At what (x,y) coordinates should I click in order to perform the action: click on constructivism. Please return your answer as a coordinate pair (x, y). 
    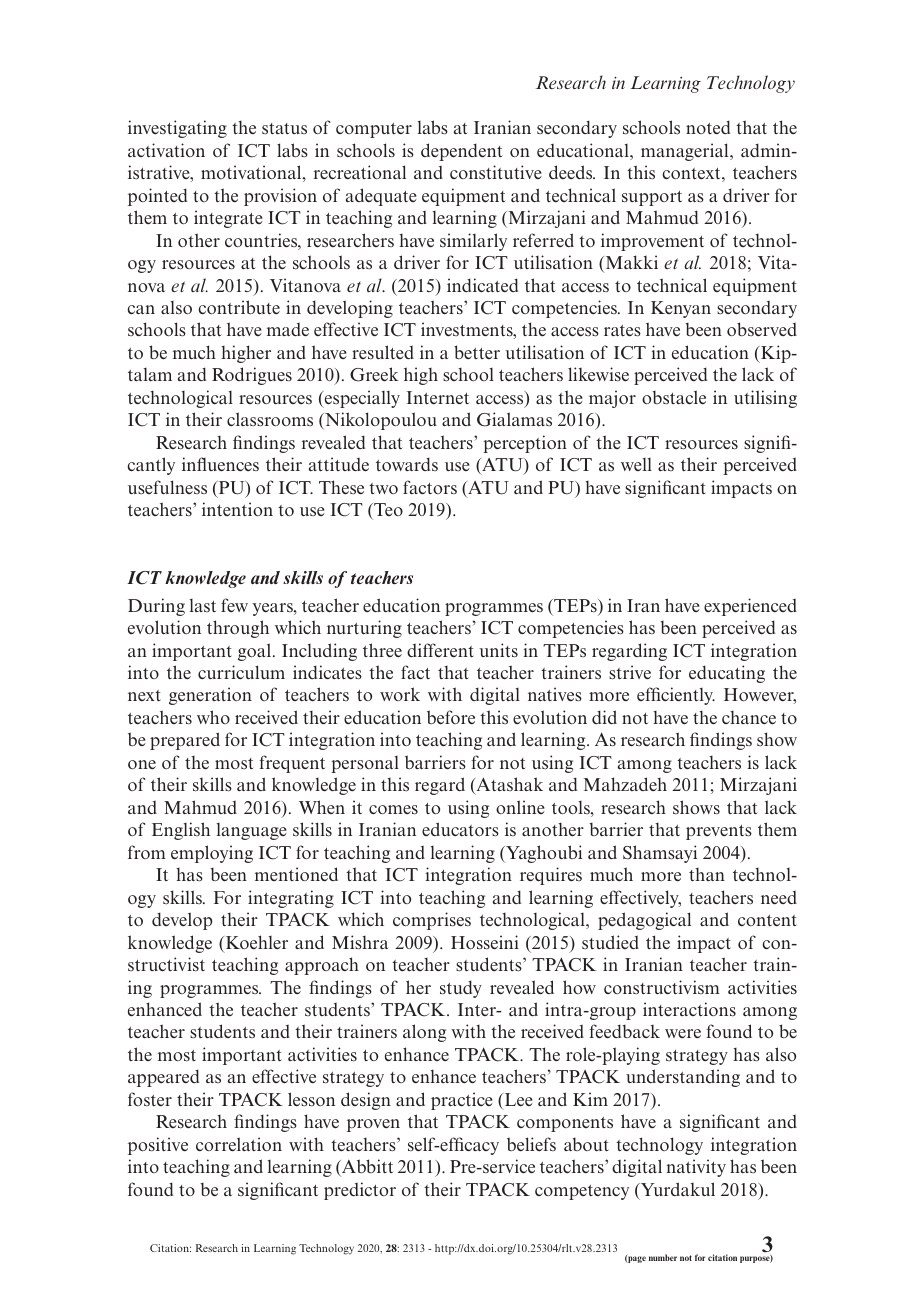
    Looking at the image, I should click on (662, 987).
